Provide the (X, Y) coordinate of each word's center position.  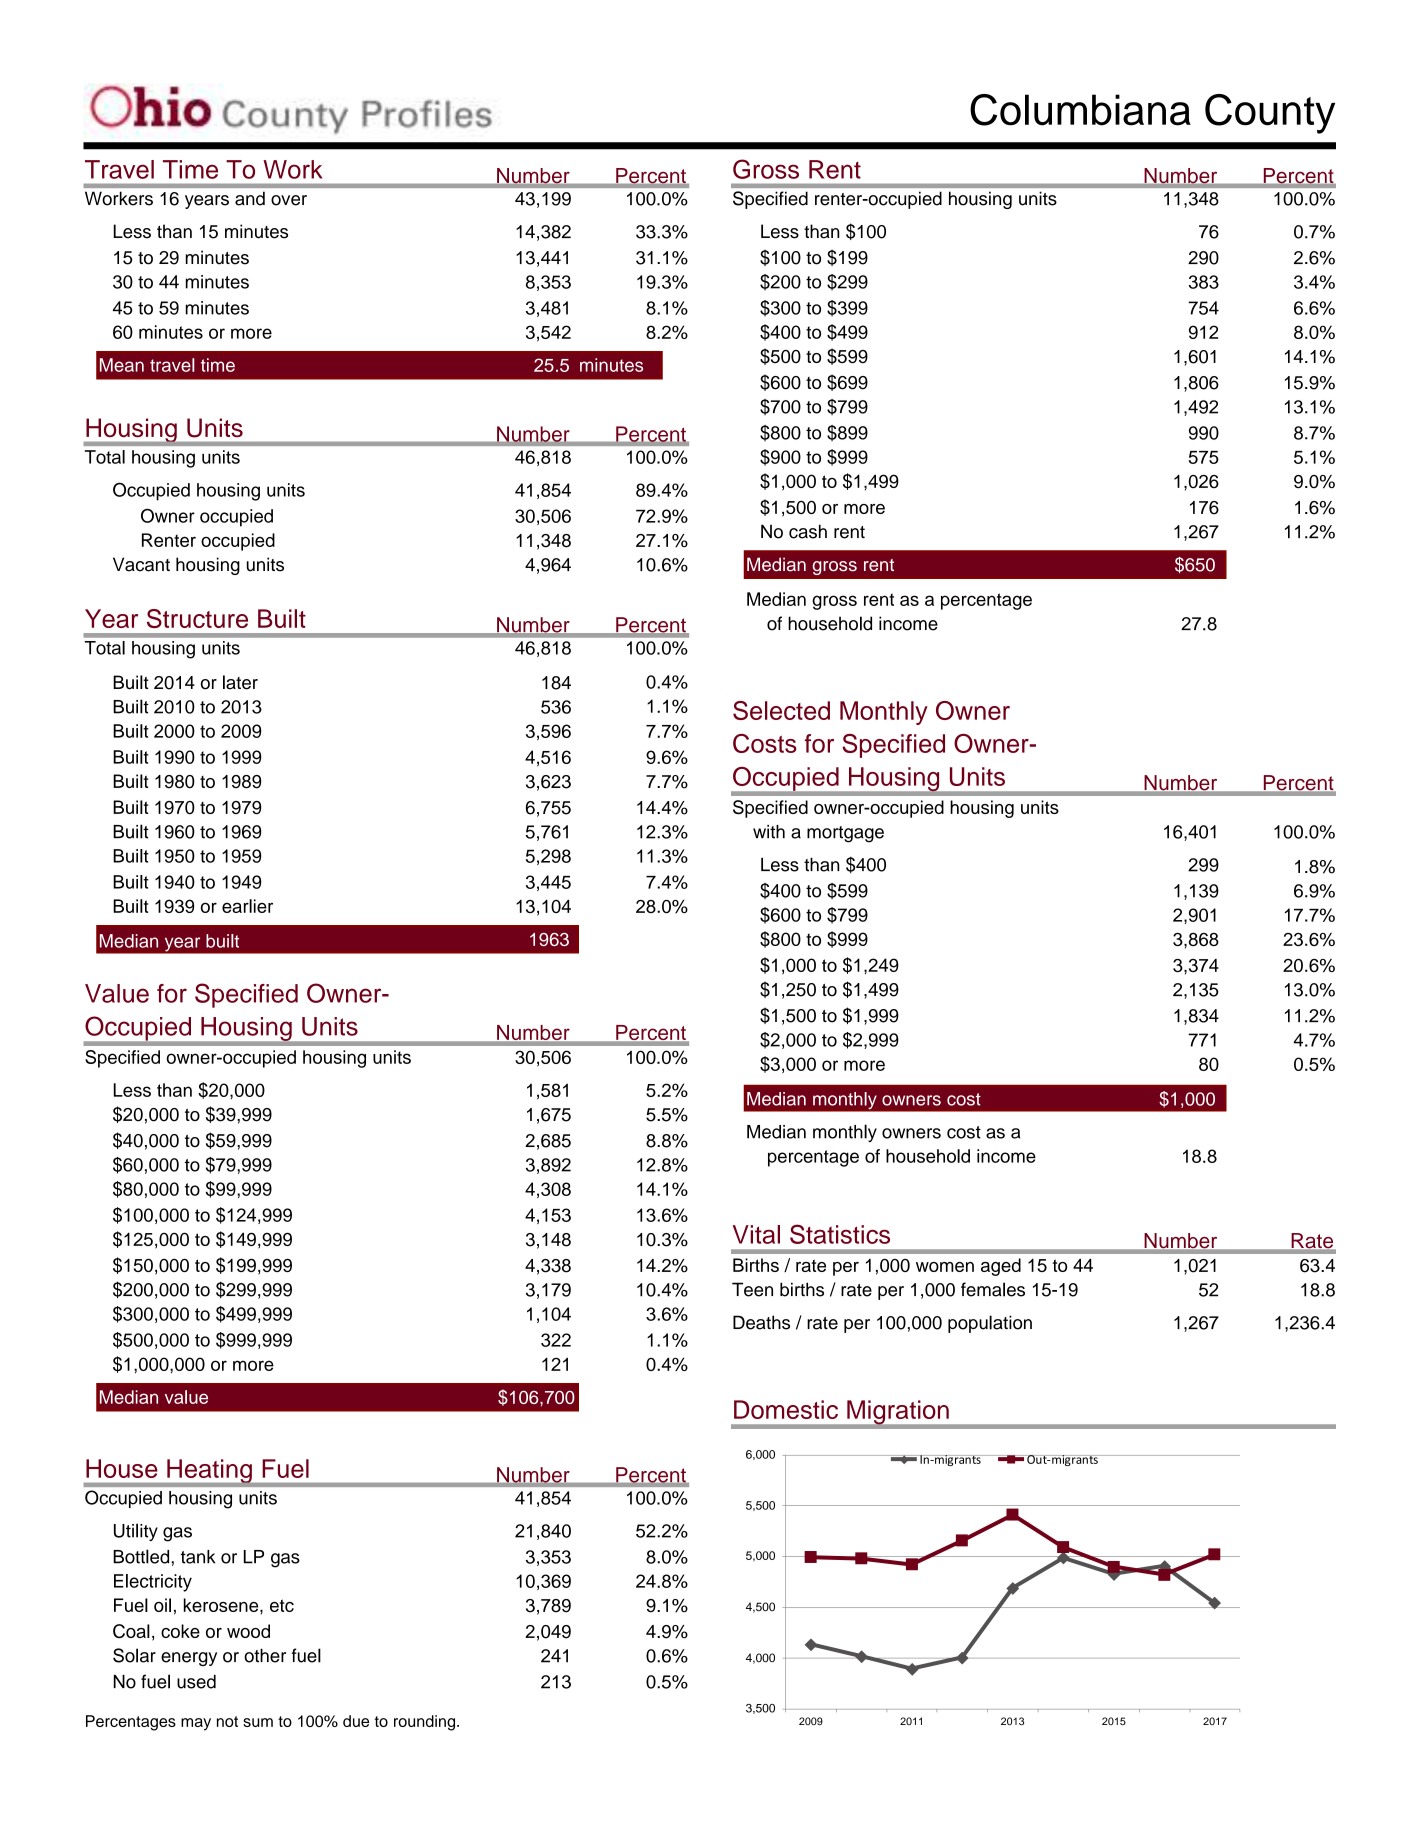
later (240, 682)
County (1270, 114)
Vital (756, 1234)
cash (808, 531)
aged (1001, 1267)
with (769, 832)
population (990, 1324)
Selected (781, 710)
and (250, 198)
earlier (247, 906)
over (289, 200)
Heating (209, 1472)
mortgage (845, 834)
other (265, 1655)
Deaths (761, 1322)
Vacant (141, 564)
